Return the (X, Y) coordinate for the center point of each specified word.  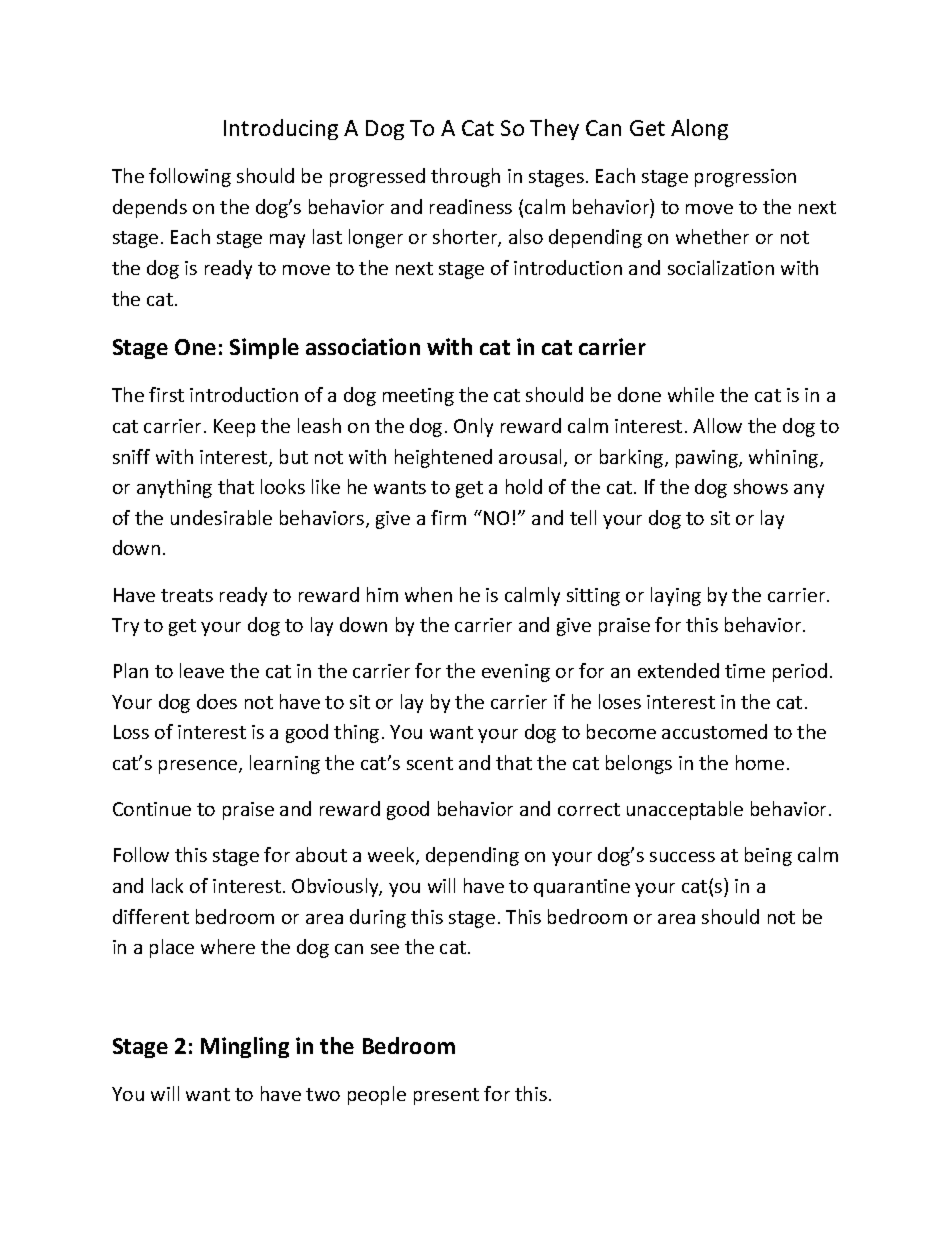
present (446, 1096)
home (760, 762)
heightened (443, 458)
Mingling (245, 1047)
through (465, 177)
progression (745, 178)
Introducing (281, 129)
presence (199, 767)
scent (430, 763)
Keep (234, 428)
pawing (708, 459)
